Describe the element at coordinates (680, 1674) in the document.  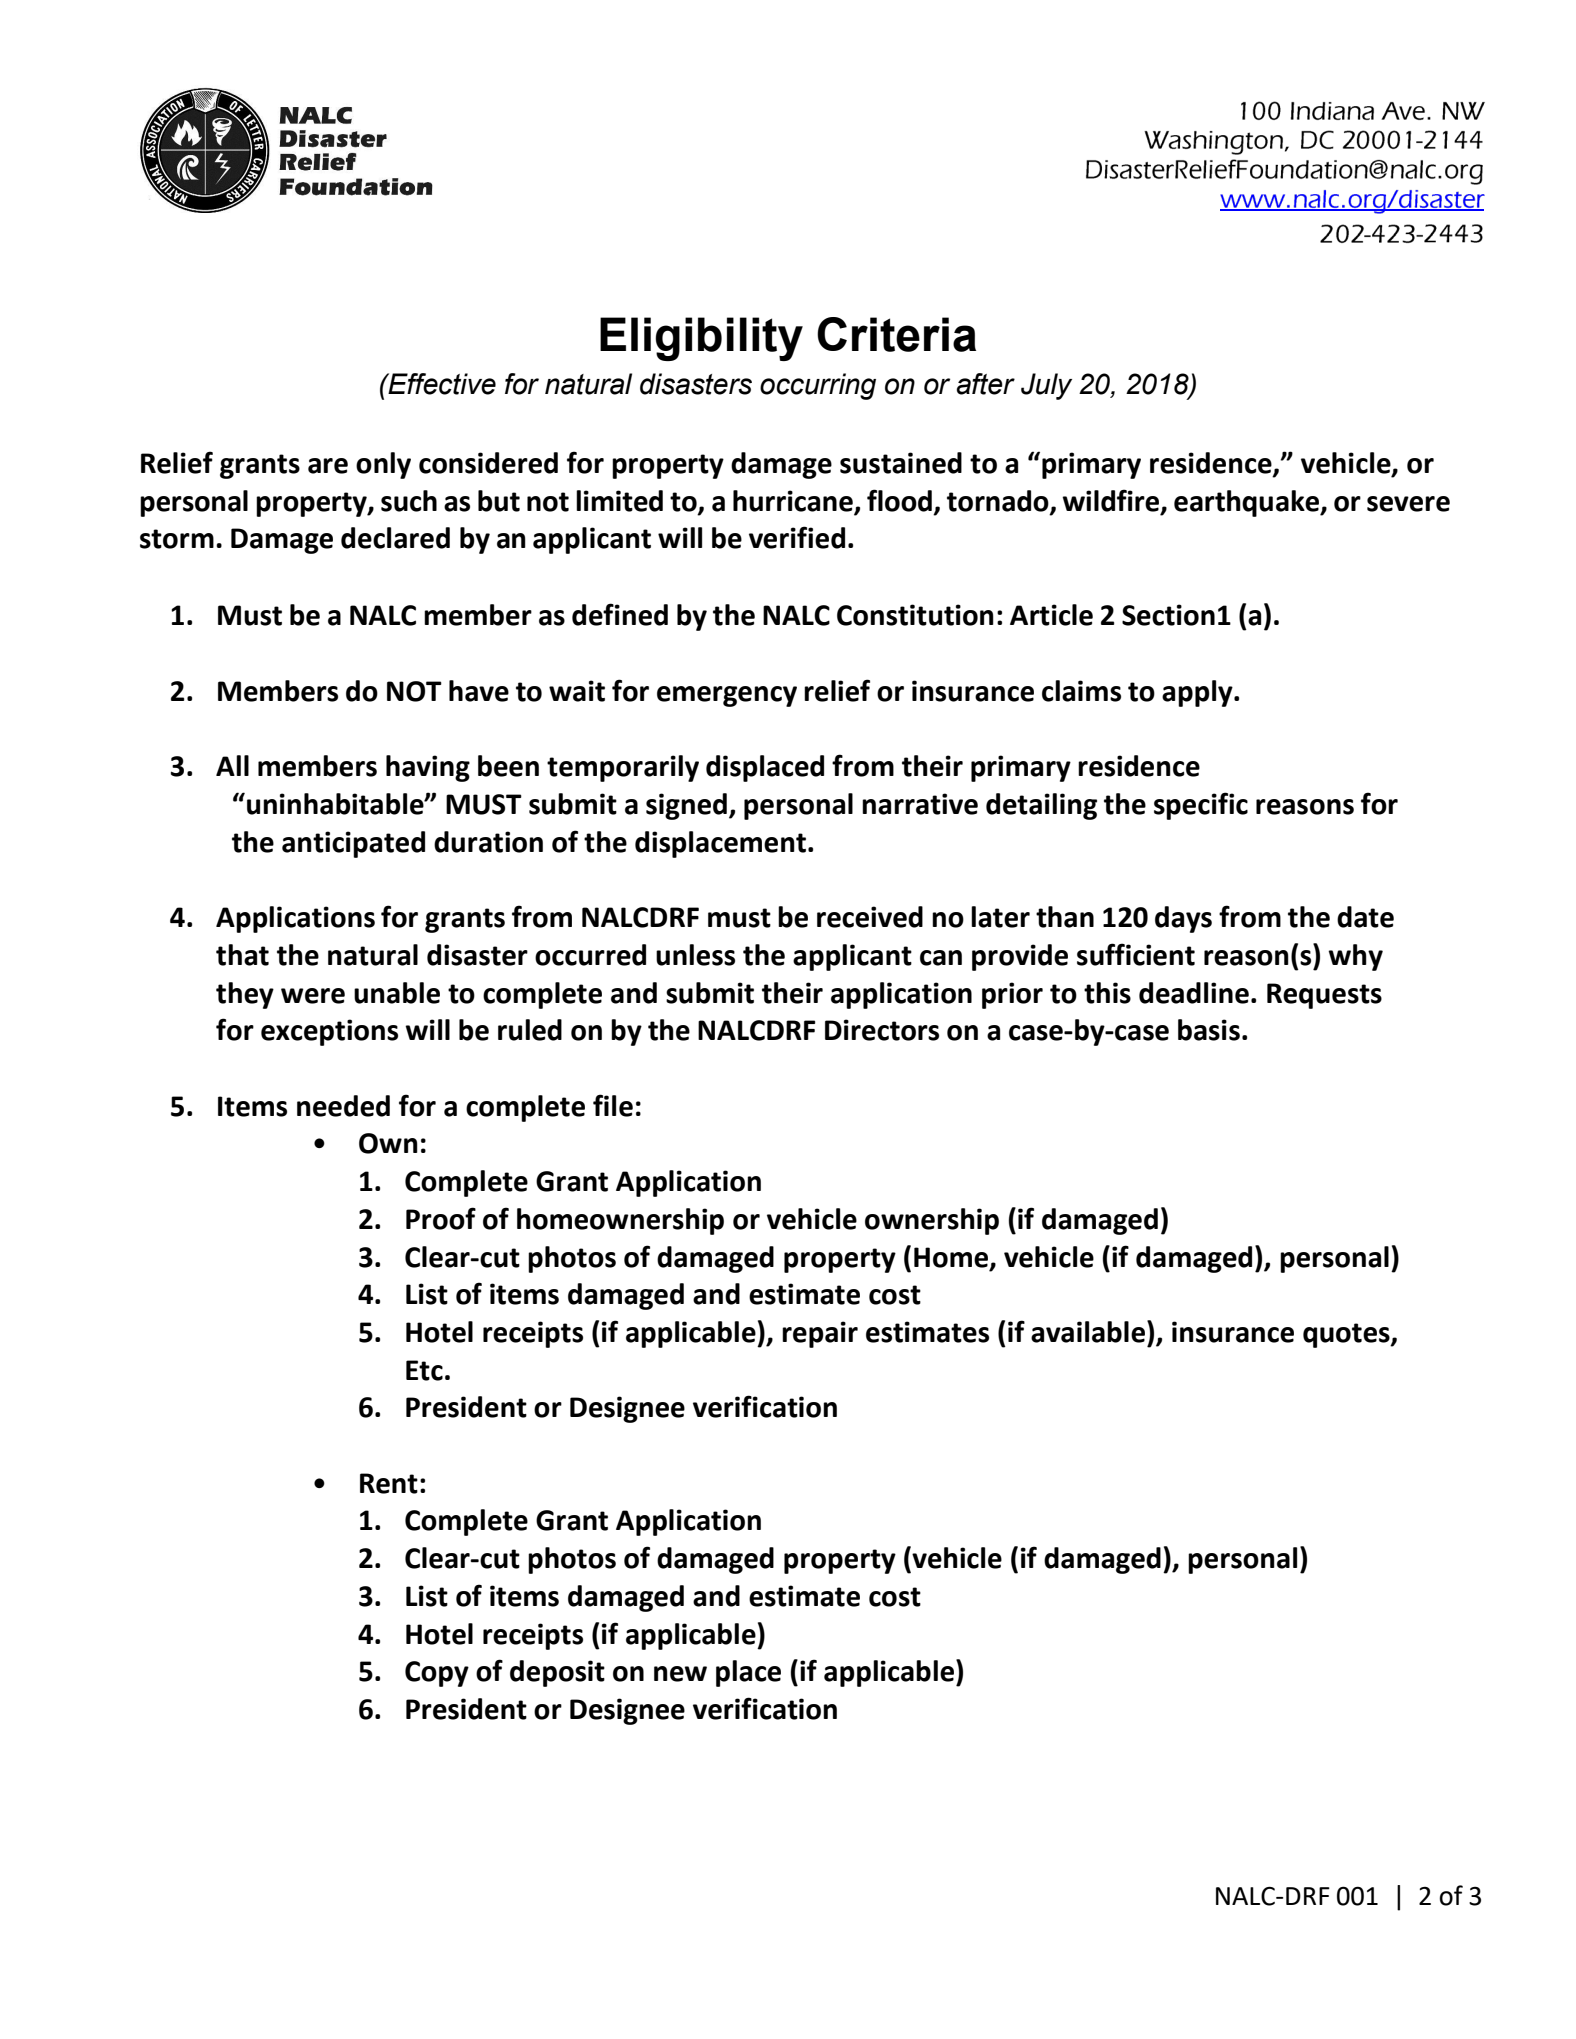
I see `new` at that location.
